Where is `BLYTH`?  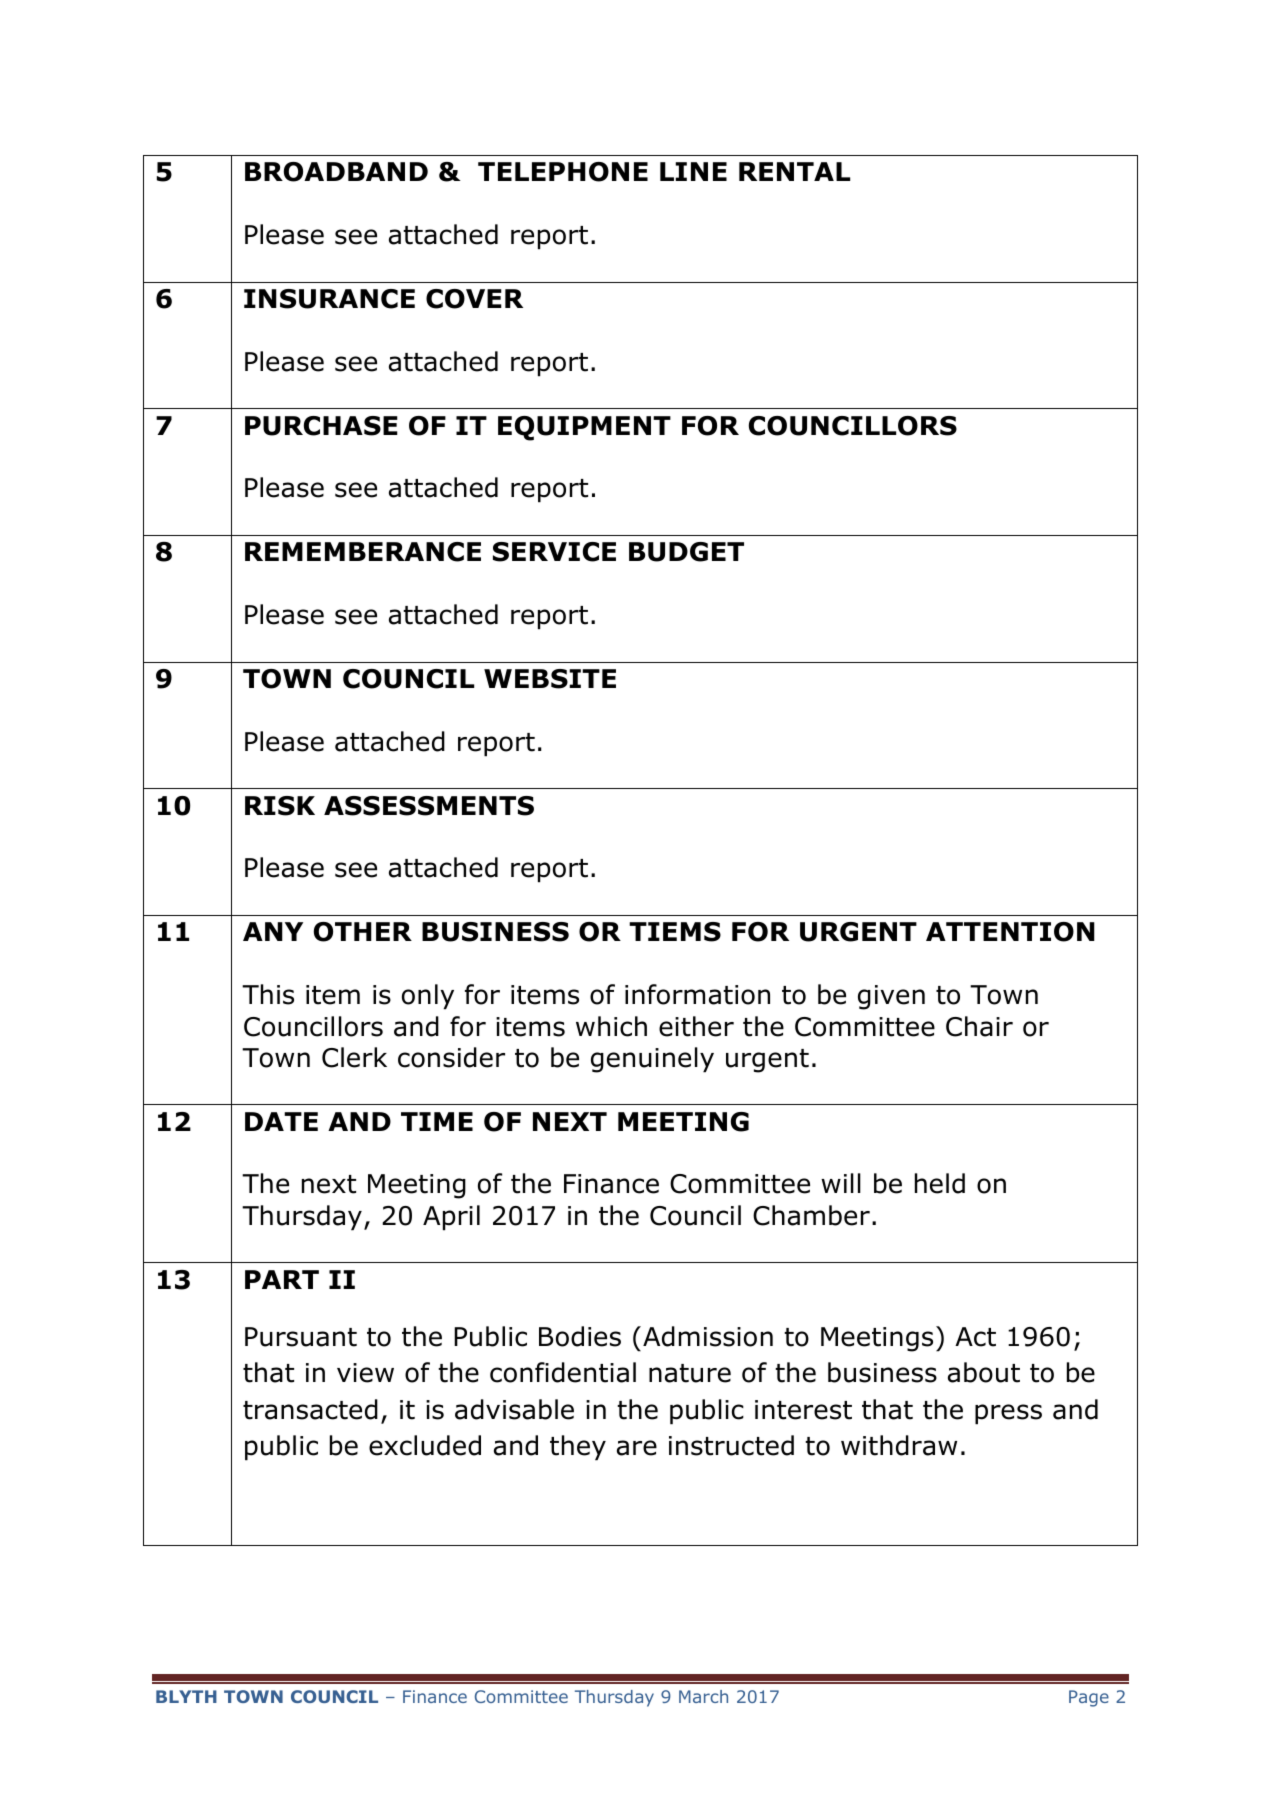
BLYTH is located at coordinates (186, 1696).
